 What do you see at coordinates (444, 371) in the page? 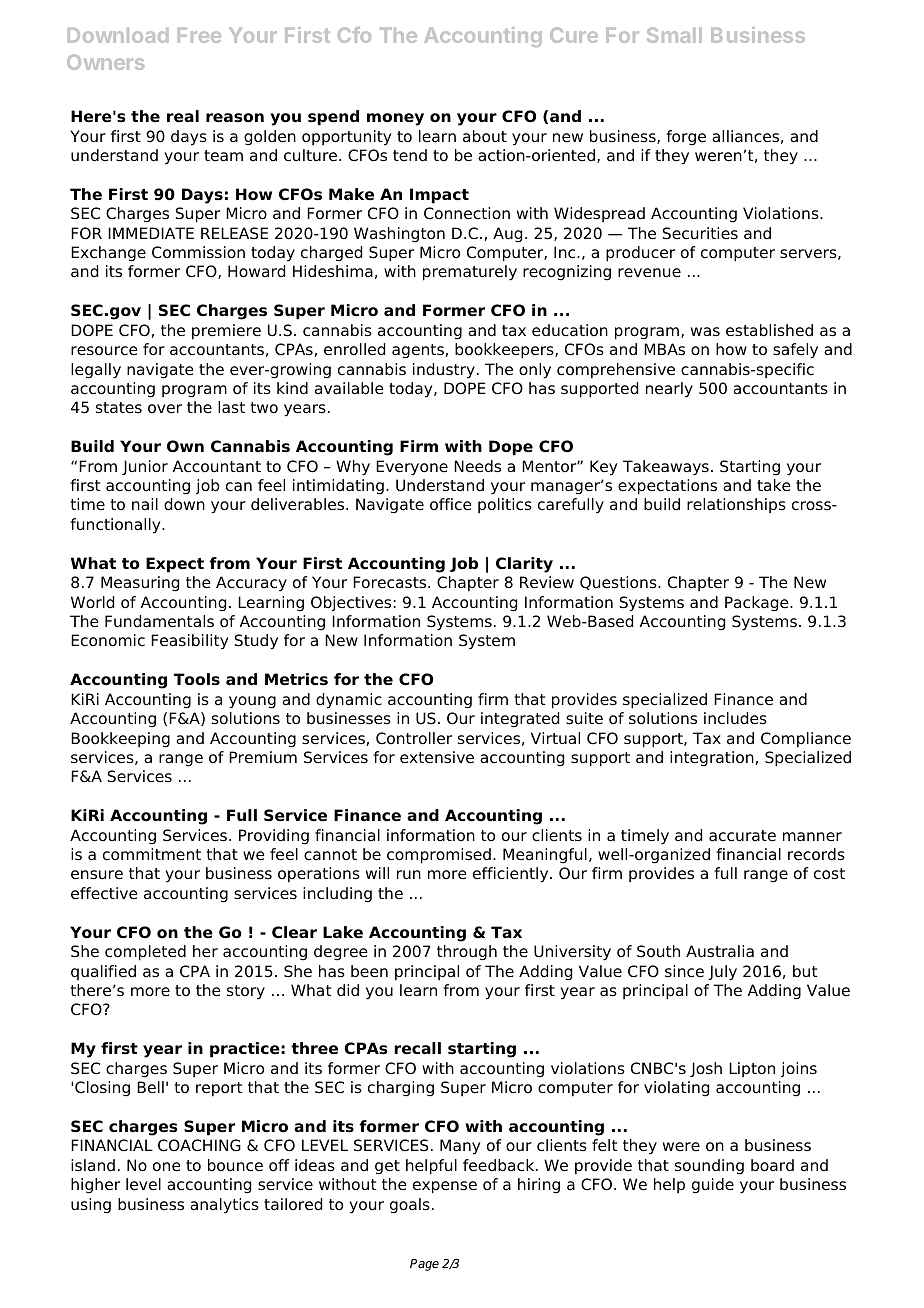
I see `industry` at bounding box center [444, 371].
